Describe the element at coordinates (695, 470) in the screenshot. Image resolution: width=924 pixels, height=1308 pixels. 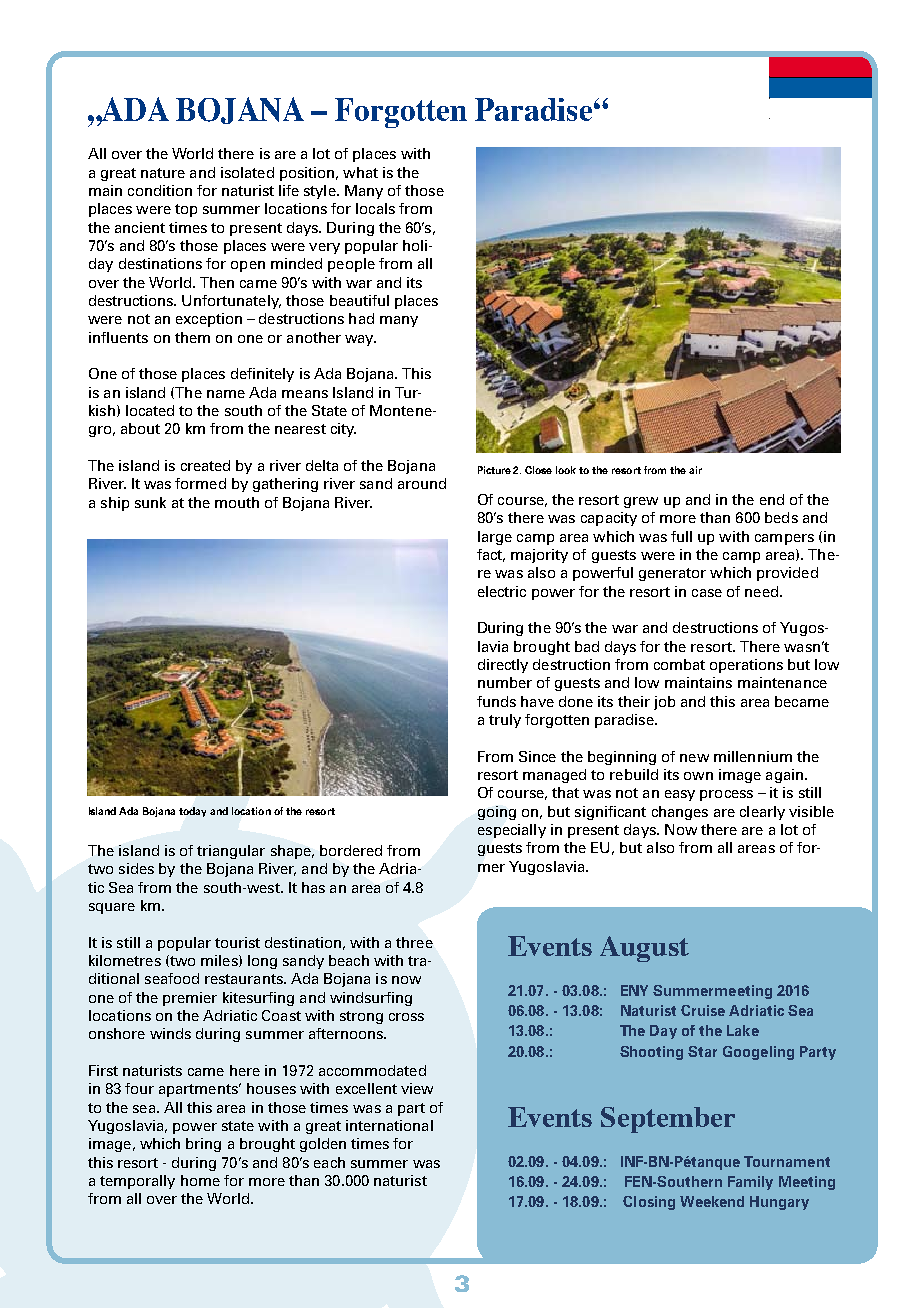
I see `air` at that location.
